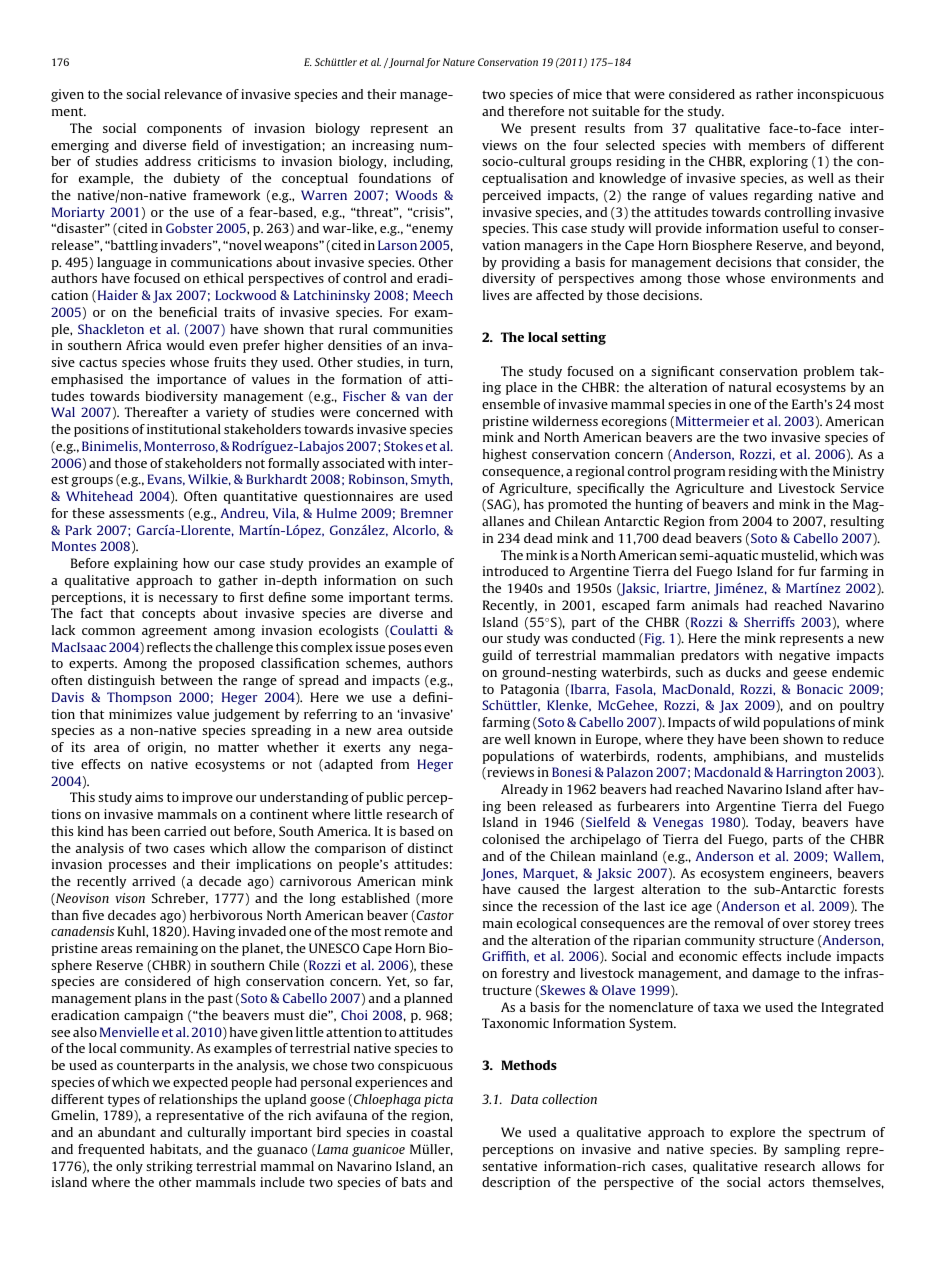 This screenshot has height=1270, width=952. Describe the element at coordinates (169, 1167) in the screenshot. I see `striking` at that location.
